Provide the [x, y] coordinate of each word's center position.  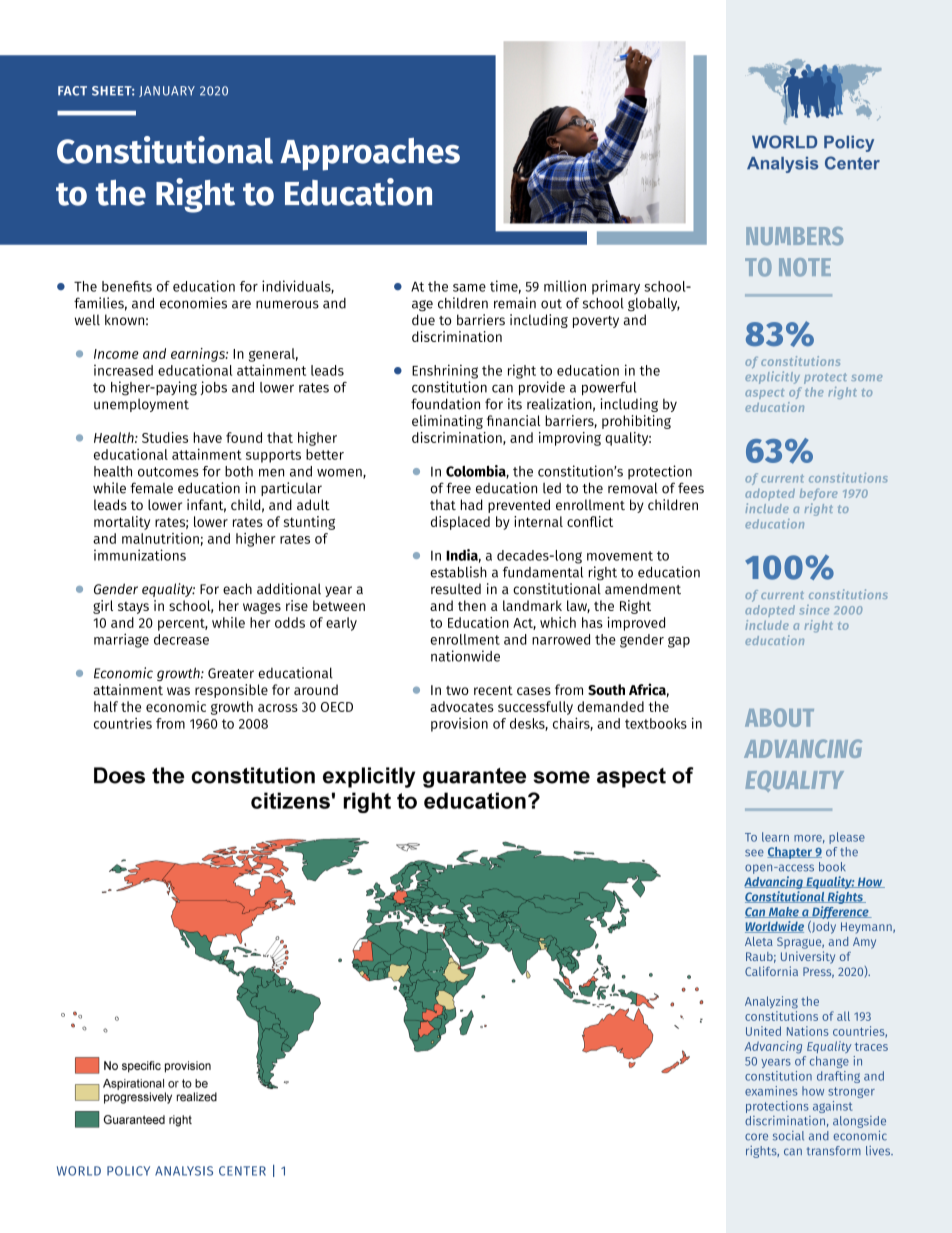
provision [459, 724]
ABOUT [779, 717]
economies [193, 303]
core [756, 1137]
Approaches [370, 154]
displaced [460, 523]
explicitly [772, 377]
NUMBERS [794, 236]
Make [784, 912]
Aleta [759, 941]
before [819, 494]
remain [515, 303]
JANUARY [167, 91]
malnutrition [160, 538]
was [178, 691]
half [106, 706]
